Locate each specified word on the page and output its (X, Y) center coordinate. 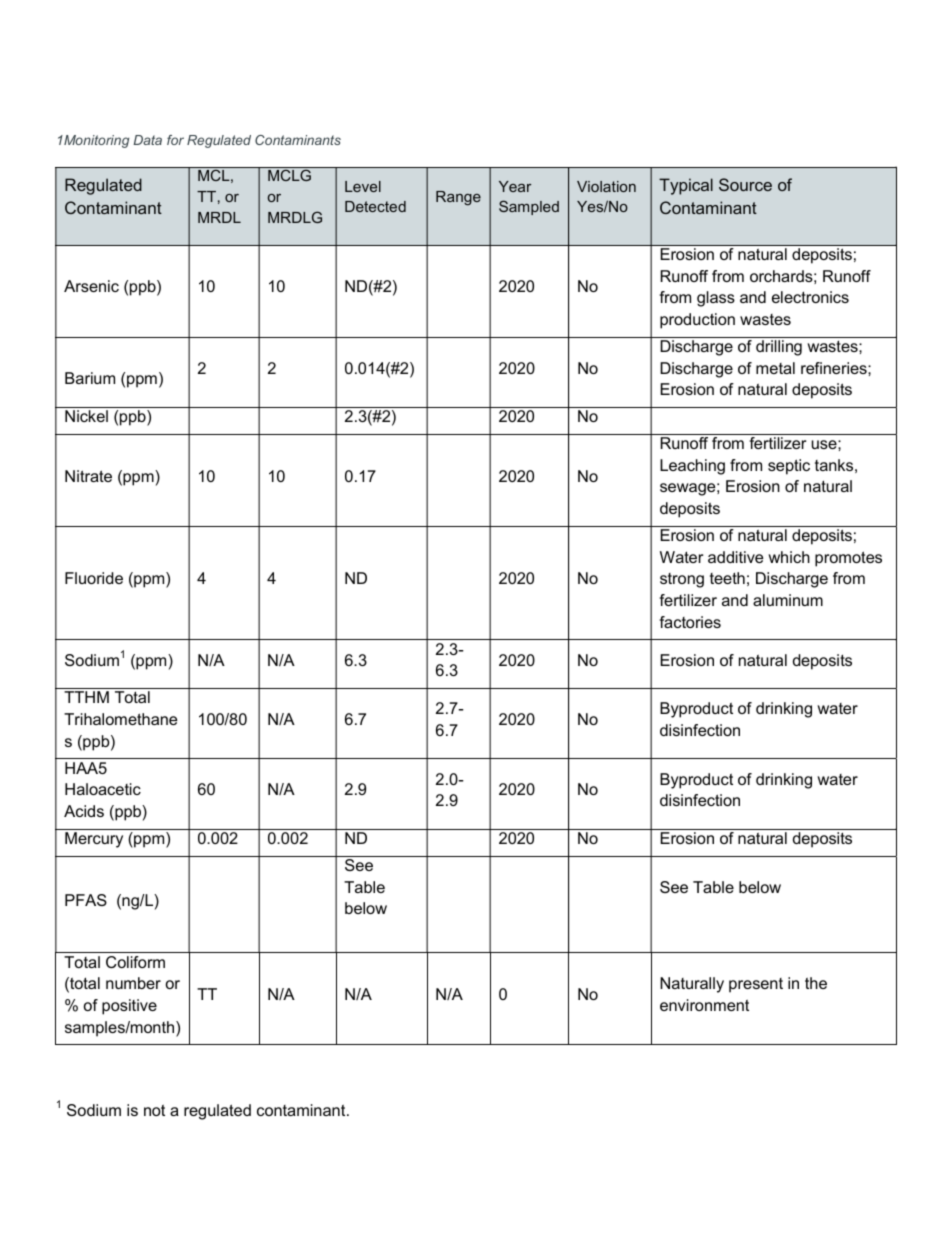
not (154, 1110)
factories (690, 622)
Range (458, 198)
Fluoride (94, 578)
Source (745, 184)
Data (147, 140)
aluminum (788, 600)
